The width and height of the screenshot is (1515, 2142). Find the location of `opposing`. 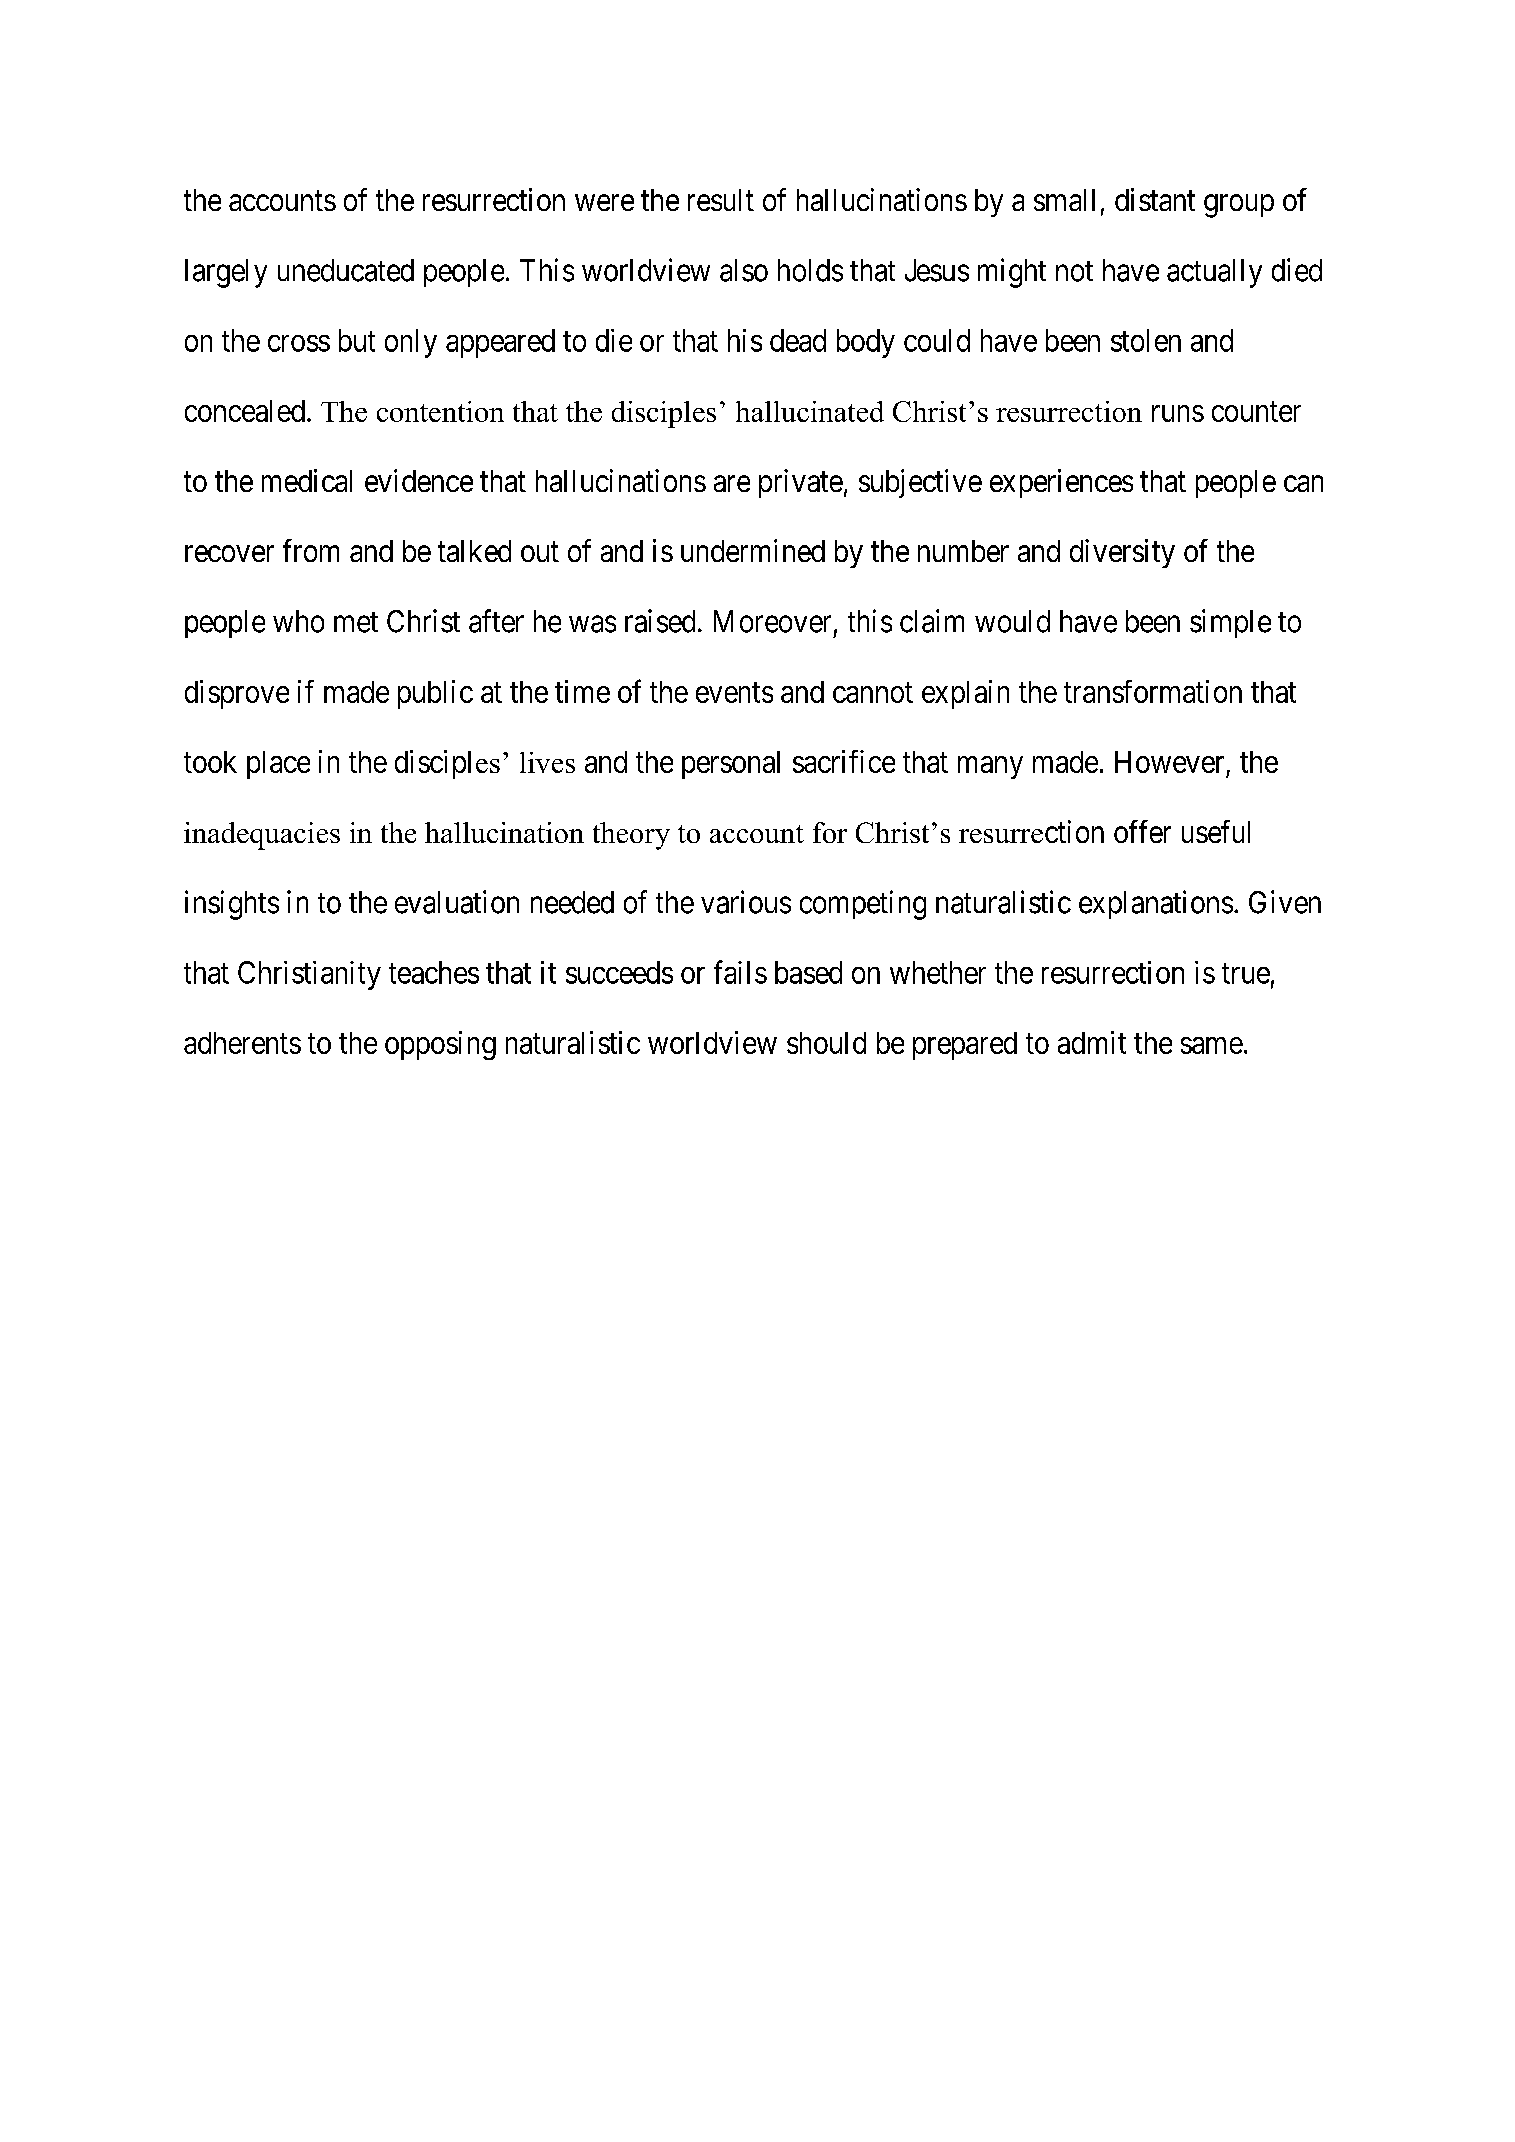

opposing is located at coordinates (440, 1045).
